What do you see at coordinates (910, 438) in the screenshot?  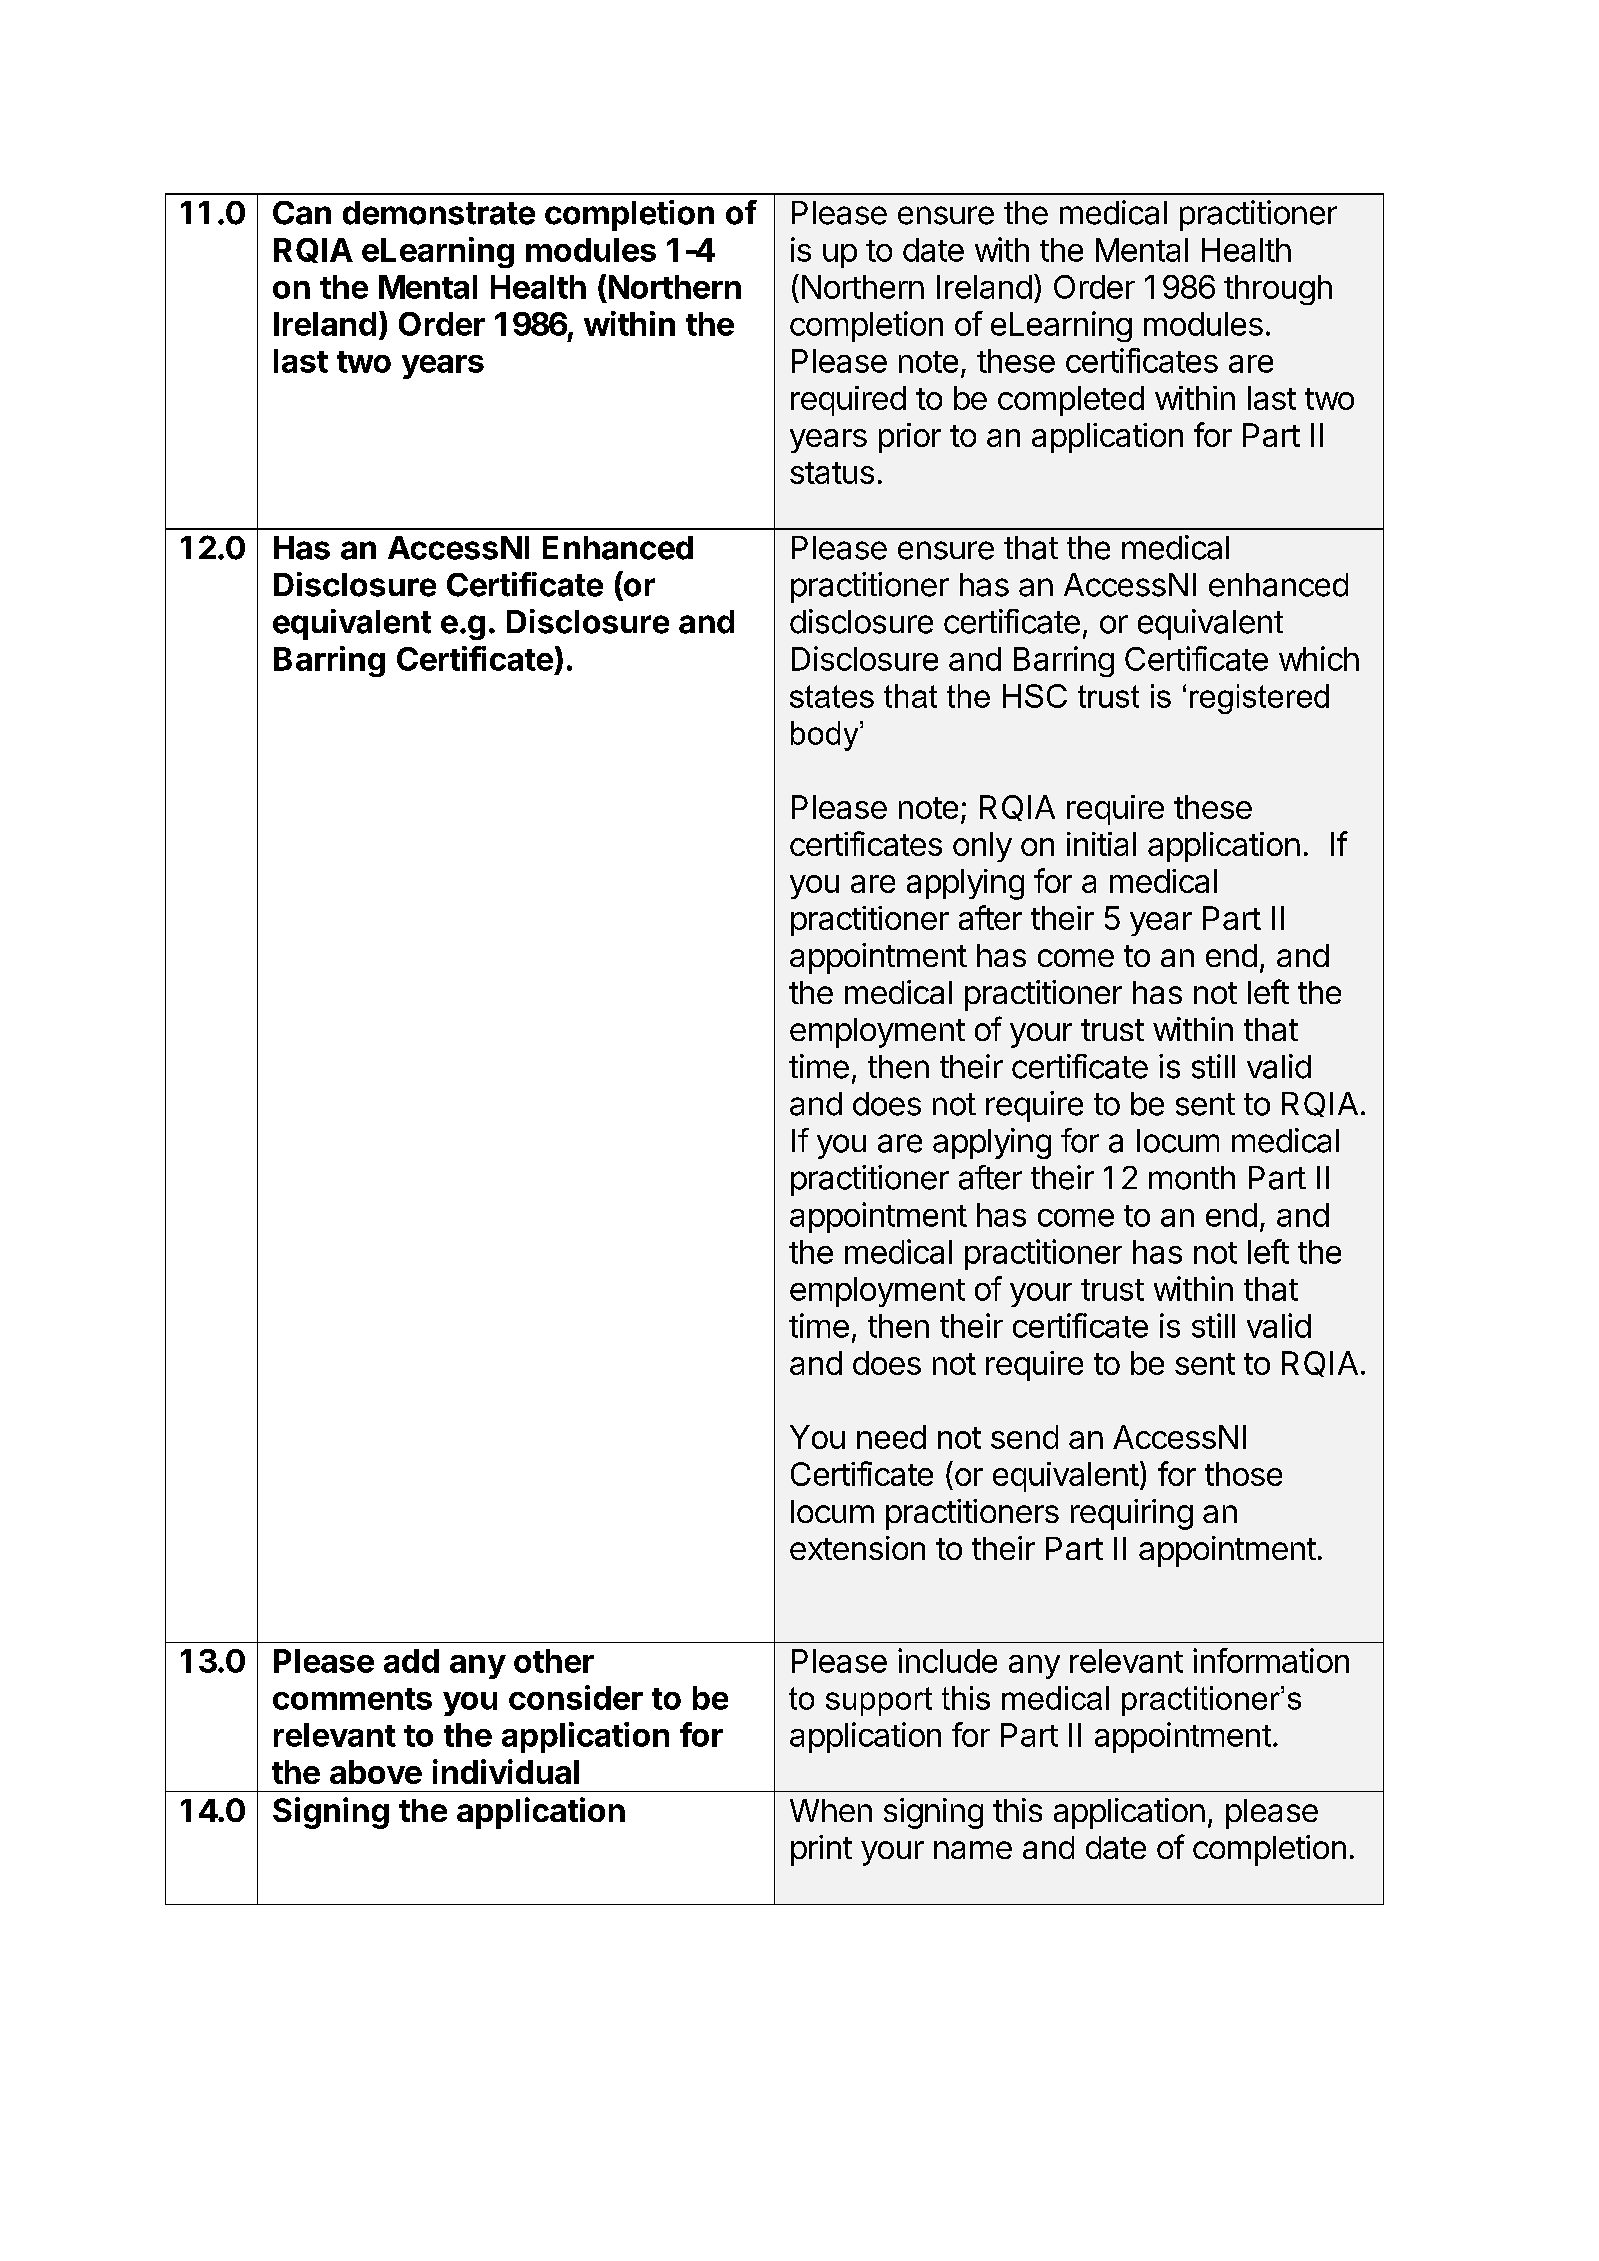 I see `prior` at bounding box center [910, 438].
